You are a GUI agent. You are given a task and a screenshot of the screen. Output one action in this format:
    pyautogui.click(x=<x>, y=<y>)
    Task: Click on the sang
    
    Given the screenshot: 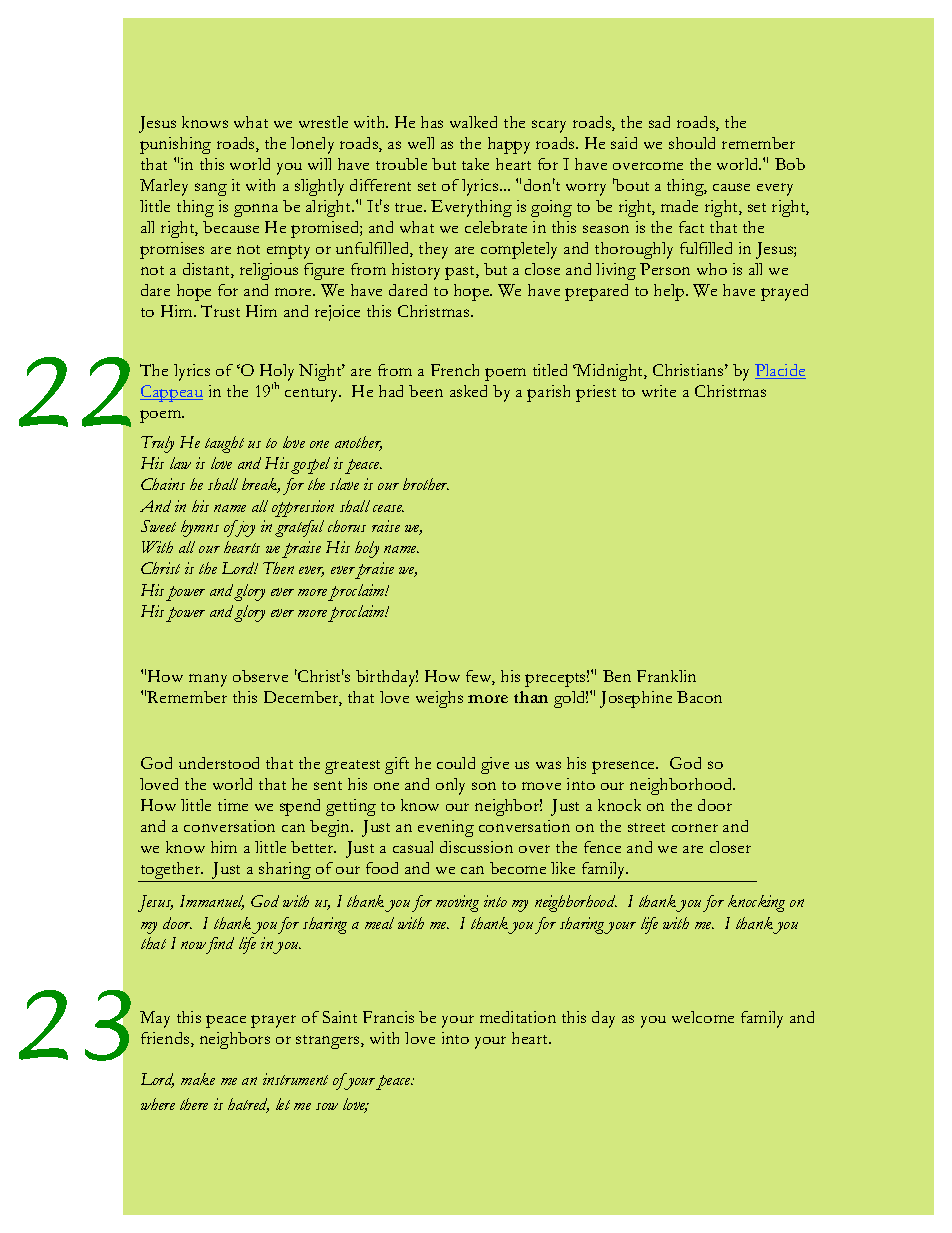 What is the action you would take?
    pyautogui.click(x=211, y=189)
